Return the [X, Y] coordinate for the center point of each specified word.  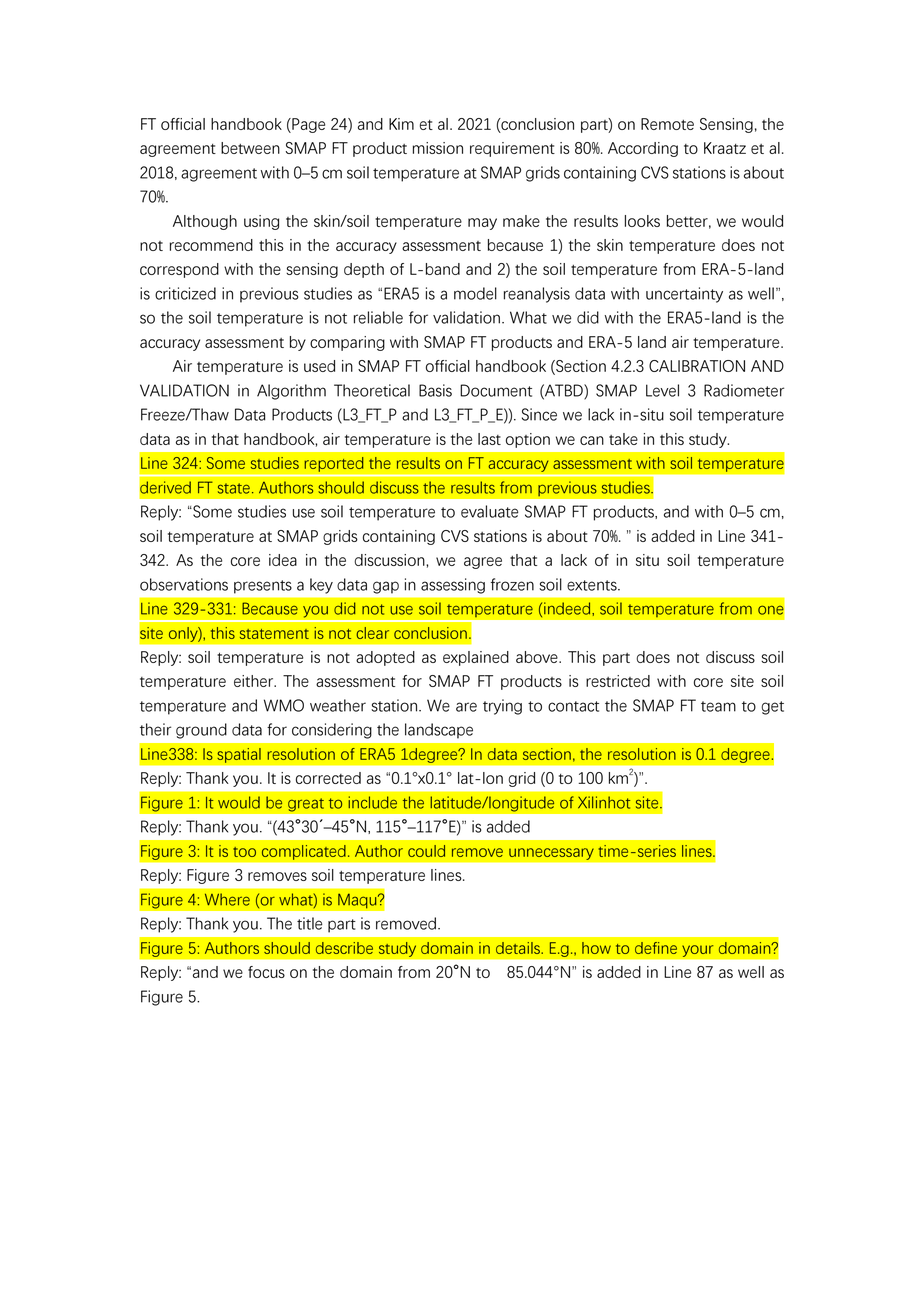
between [250, 148]
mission [438, 148]
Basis [435, 390]
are [466, 707]
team [718, 706]
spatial [239, 755]
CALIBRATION [697, 366]
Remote [667, 124]
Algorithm [291, 392]
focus [266, 972]
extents [593, 585]
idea [283, 560]
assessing [453, 586]
